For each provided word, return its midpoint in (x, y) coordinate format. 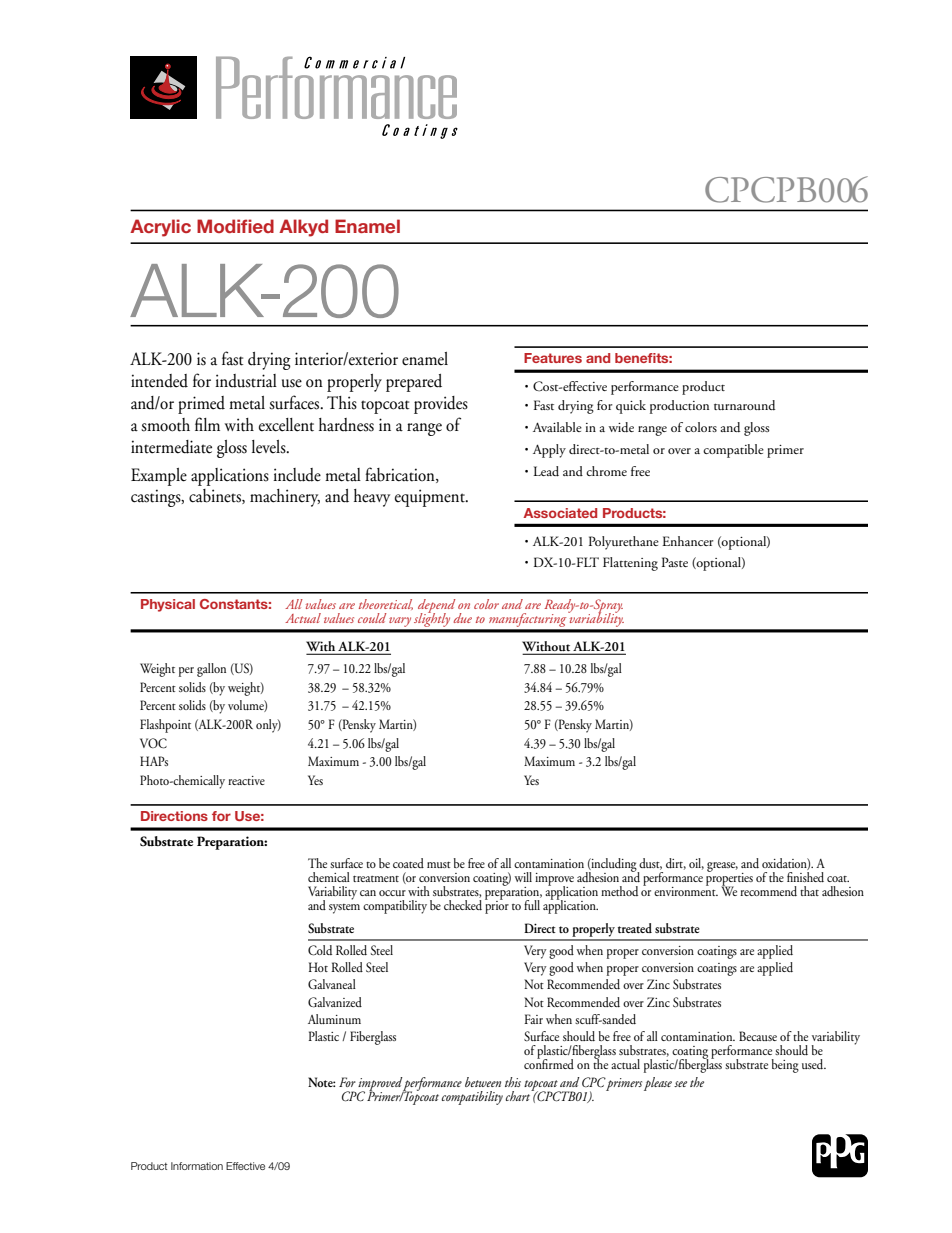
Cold (320, 950)
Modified (235, 226)
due (463, 618)
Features (553, 358)
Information (197, 1166)
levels (270, 447)
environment (686, 890)
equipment (431, 498)
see (680, 1084)
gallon (211, 670)
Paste (675, 562)
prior (497, 906)
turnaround (744, 405)
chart (519, 1095)
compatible (733, 451)
